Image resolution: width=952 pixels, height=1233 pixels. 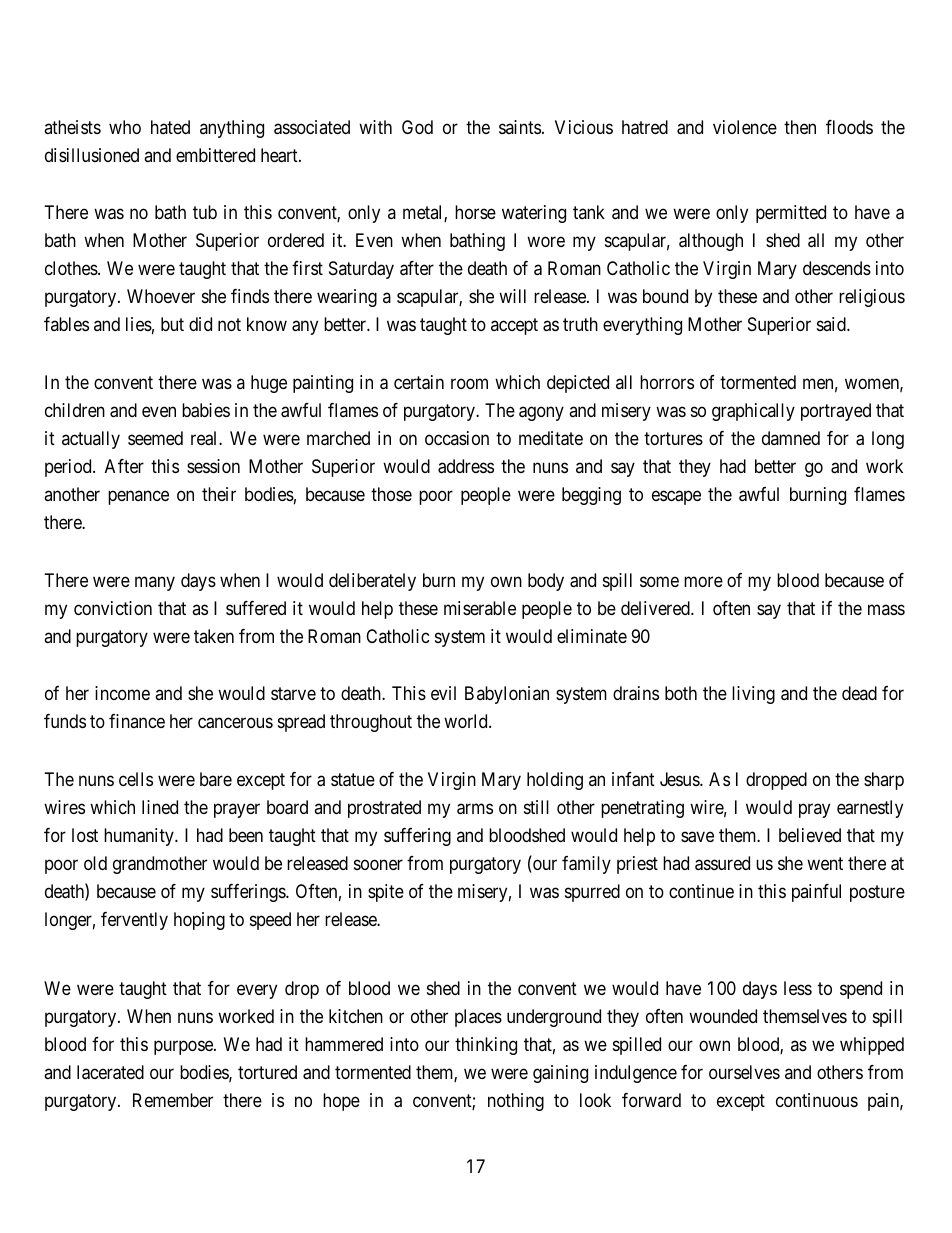 I want to click on escape, so click(x=676, y=497).
